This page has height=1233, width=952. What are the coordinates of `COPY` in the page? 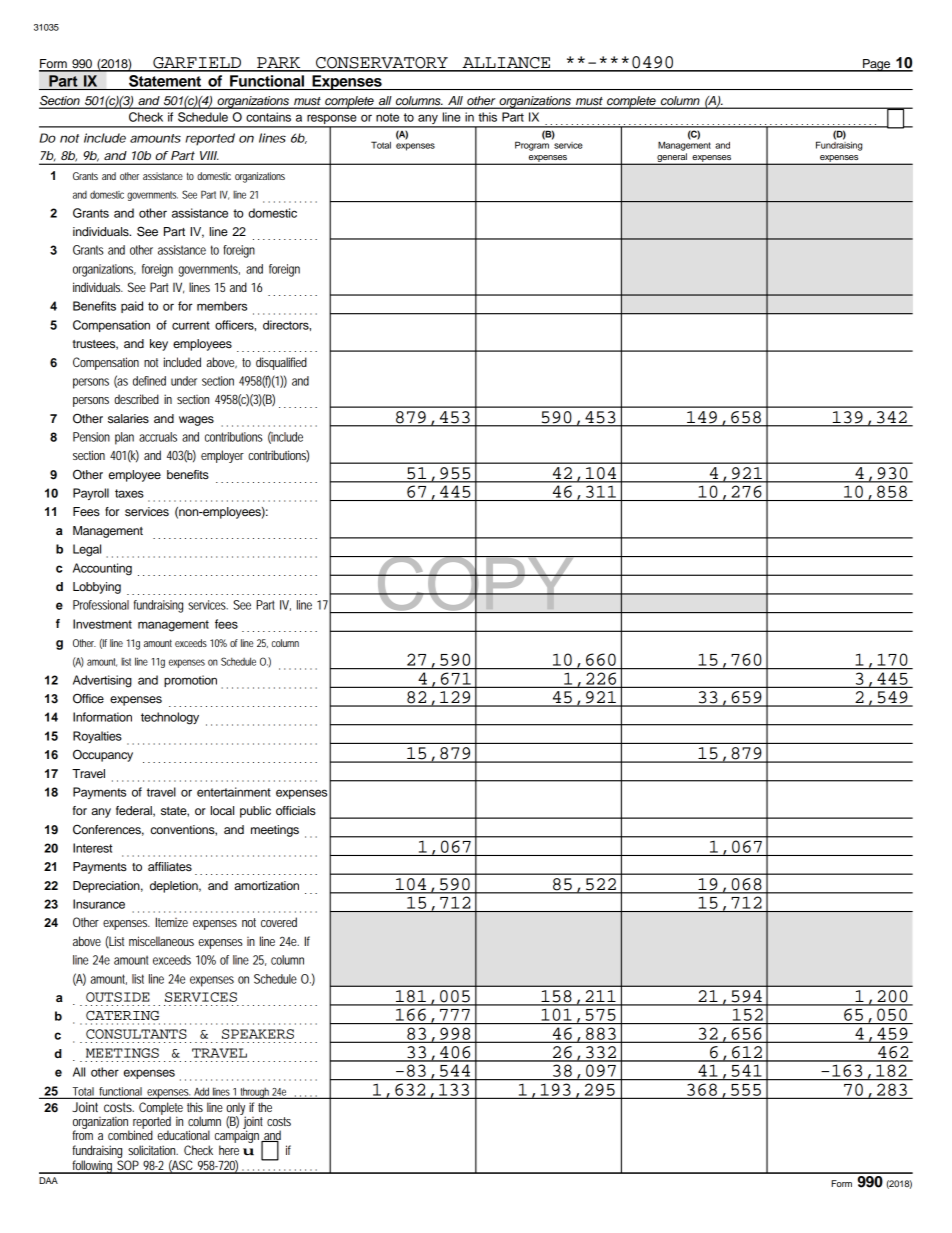 It's located at (475, 583).
